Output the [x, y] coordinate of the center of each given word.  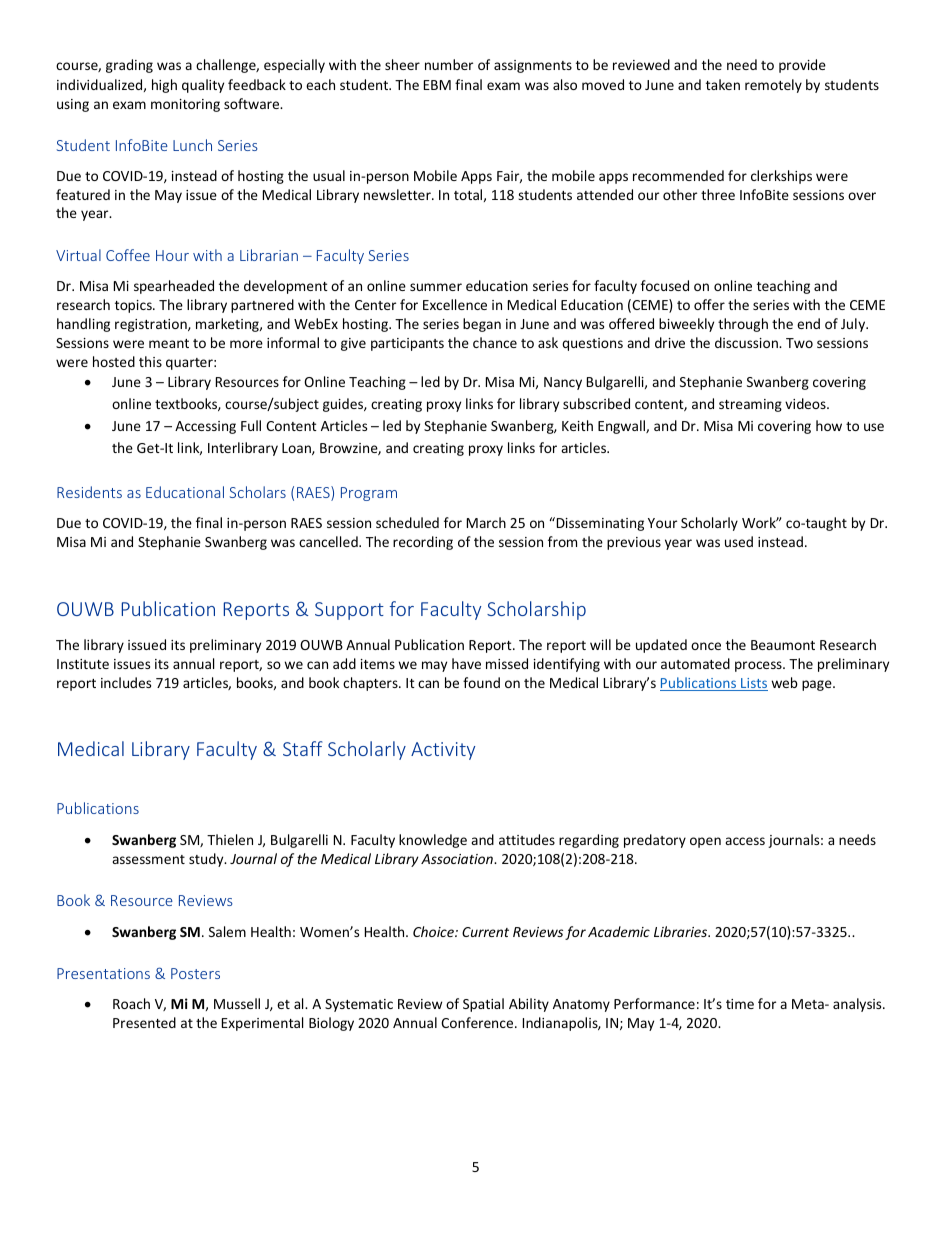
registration [152, 325]
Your [662, 523]
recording [423, 543]
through [743, 325]
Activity [443, 751]
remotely [773, 86]
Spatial [483, 1005]
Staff [303, 748]
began [482, 325]
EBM [437, 85]
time [740, 1004]
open [705, 842]
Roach [131, 1003]
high [164, 86]
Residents [89, 492]
